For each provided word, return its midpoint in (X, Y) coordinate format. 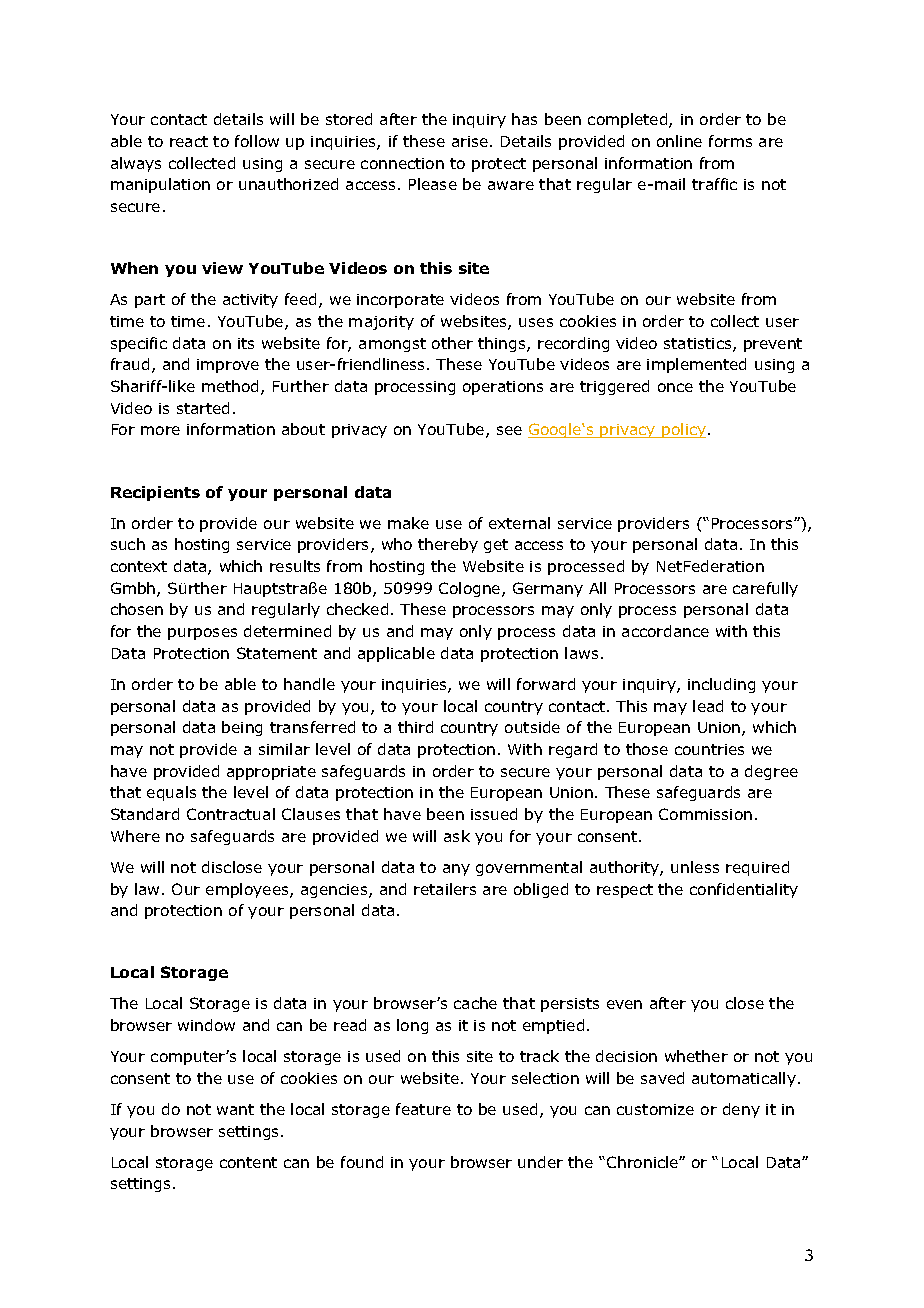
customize (655, 1109)
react (189, 141)
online (679, 141)
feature (423, 1109)
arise (470, 141)
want (235, 1109)
